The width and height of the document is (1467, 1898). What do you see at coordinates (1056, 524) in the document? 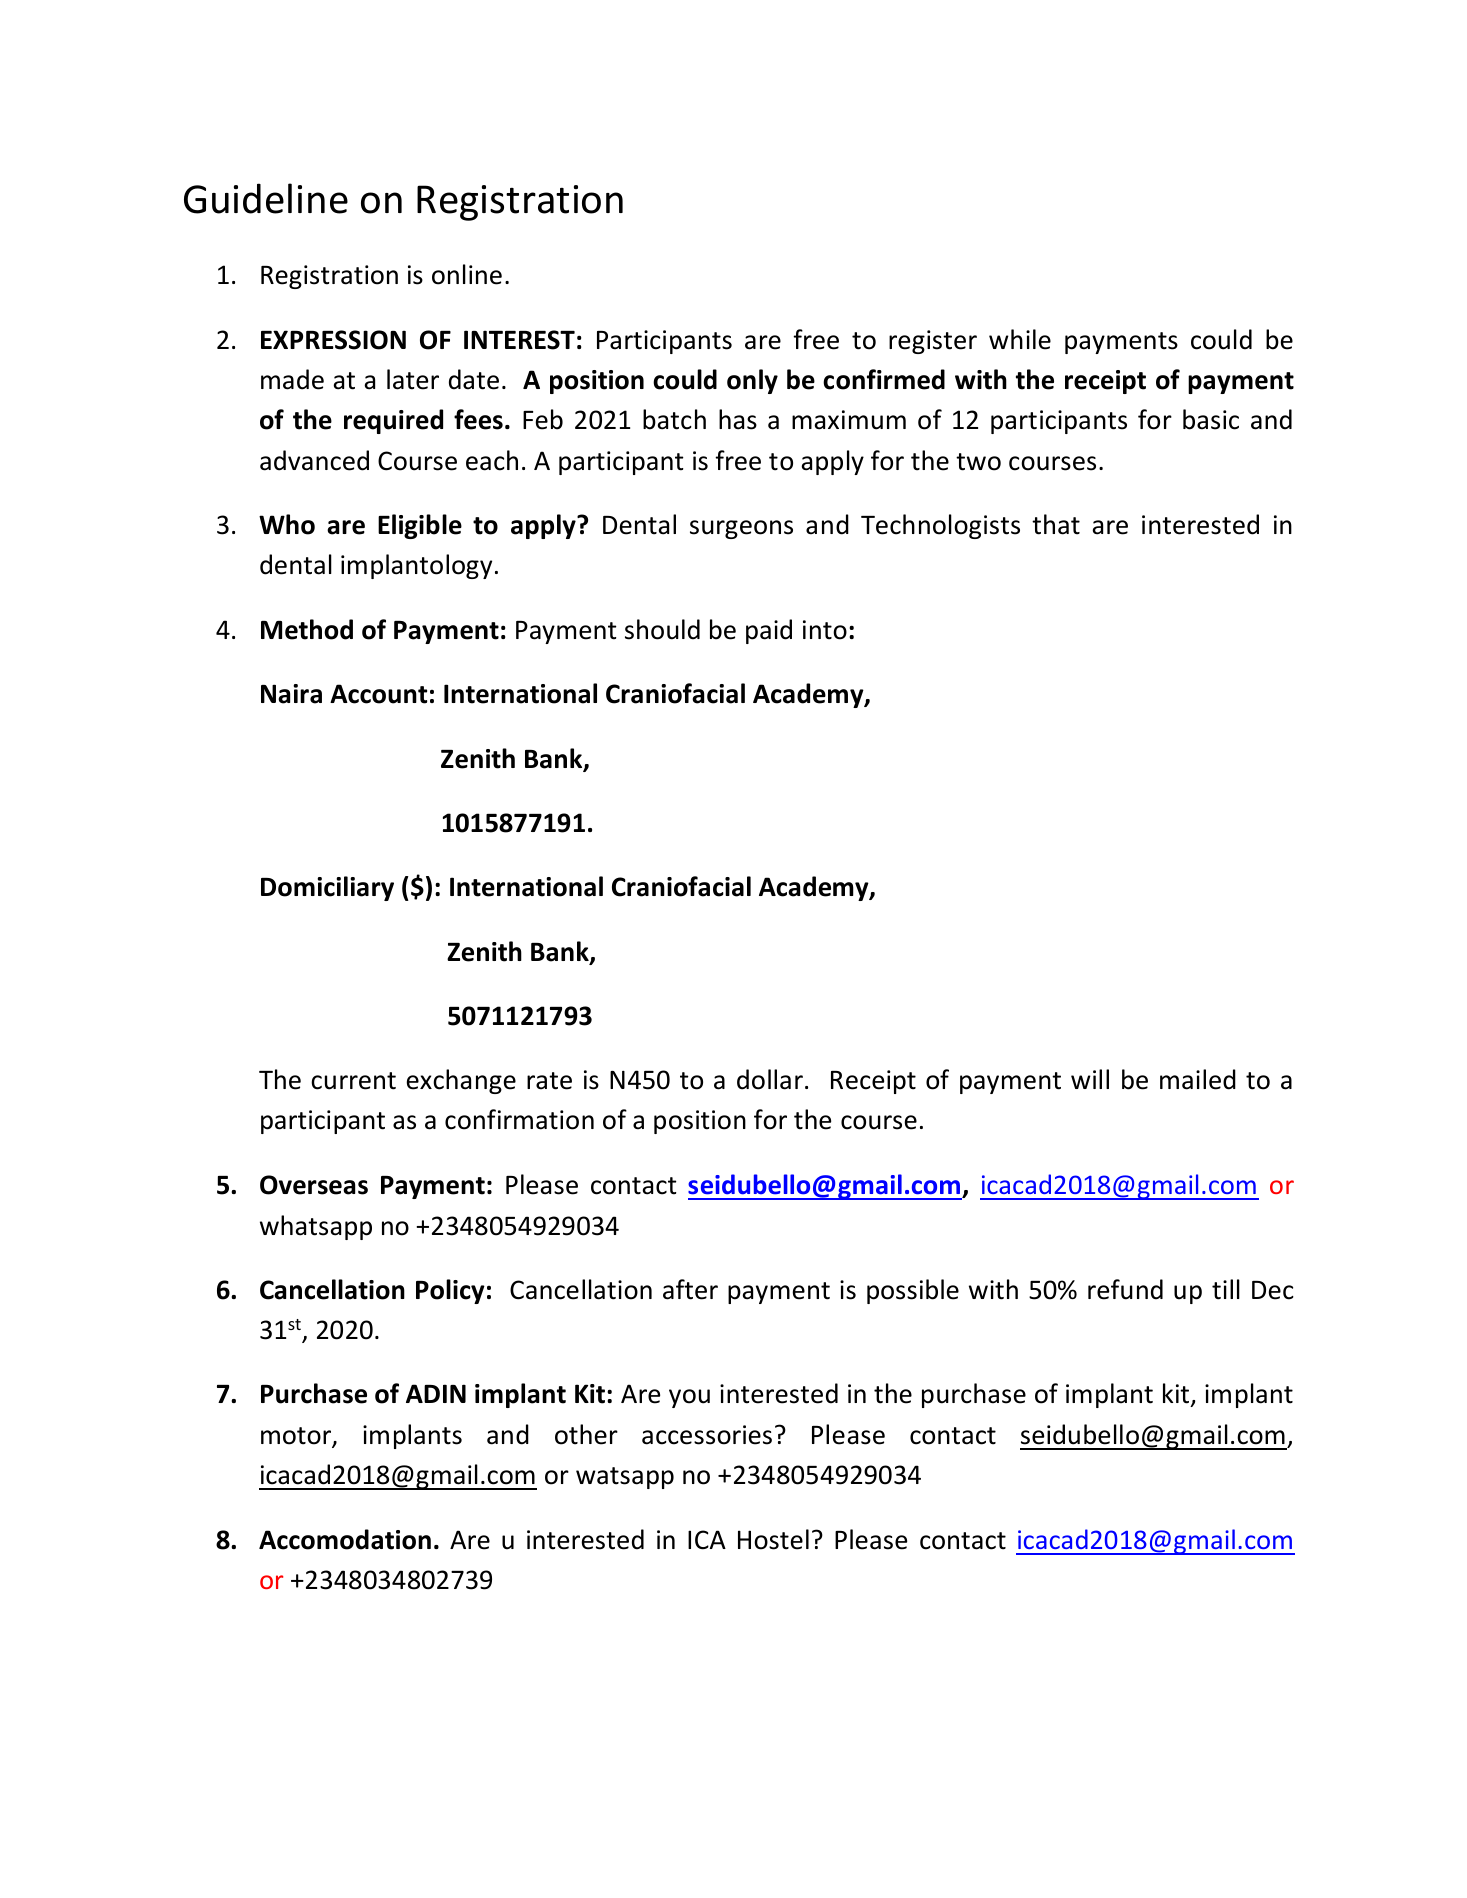
I see `that` at bounding box center [1056, 524].
